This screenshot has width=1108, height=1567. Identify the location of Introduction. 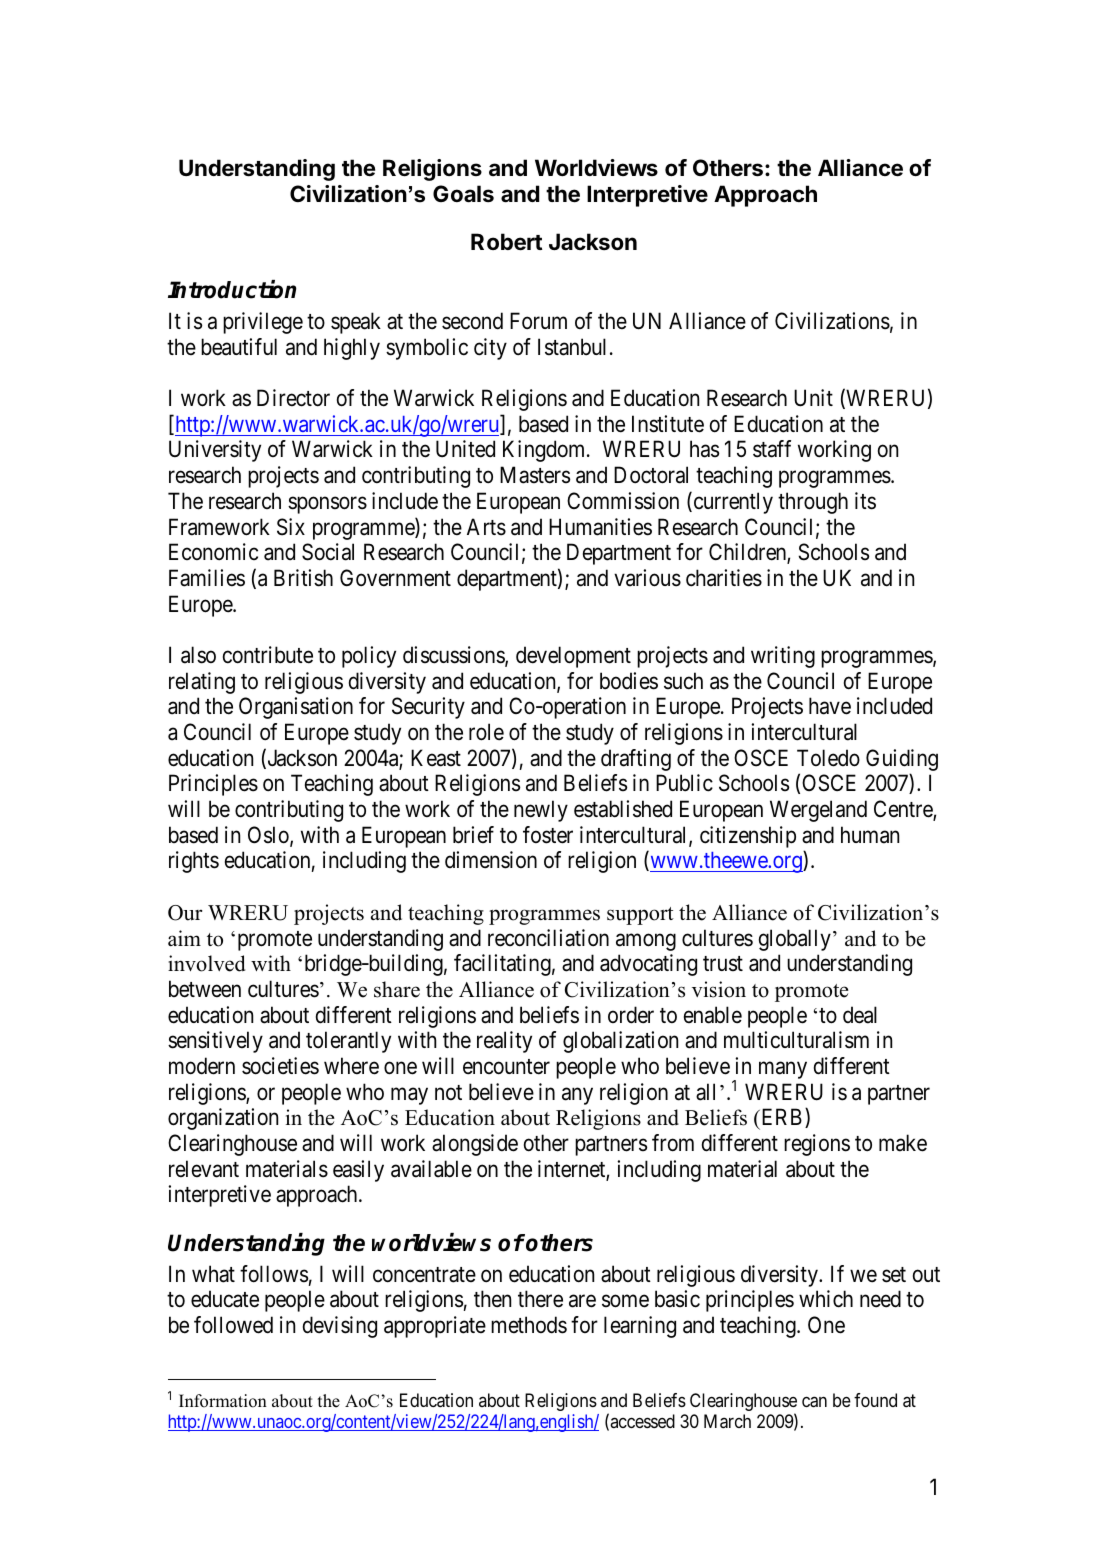
(232, 289).
